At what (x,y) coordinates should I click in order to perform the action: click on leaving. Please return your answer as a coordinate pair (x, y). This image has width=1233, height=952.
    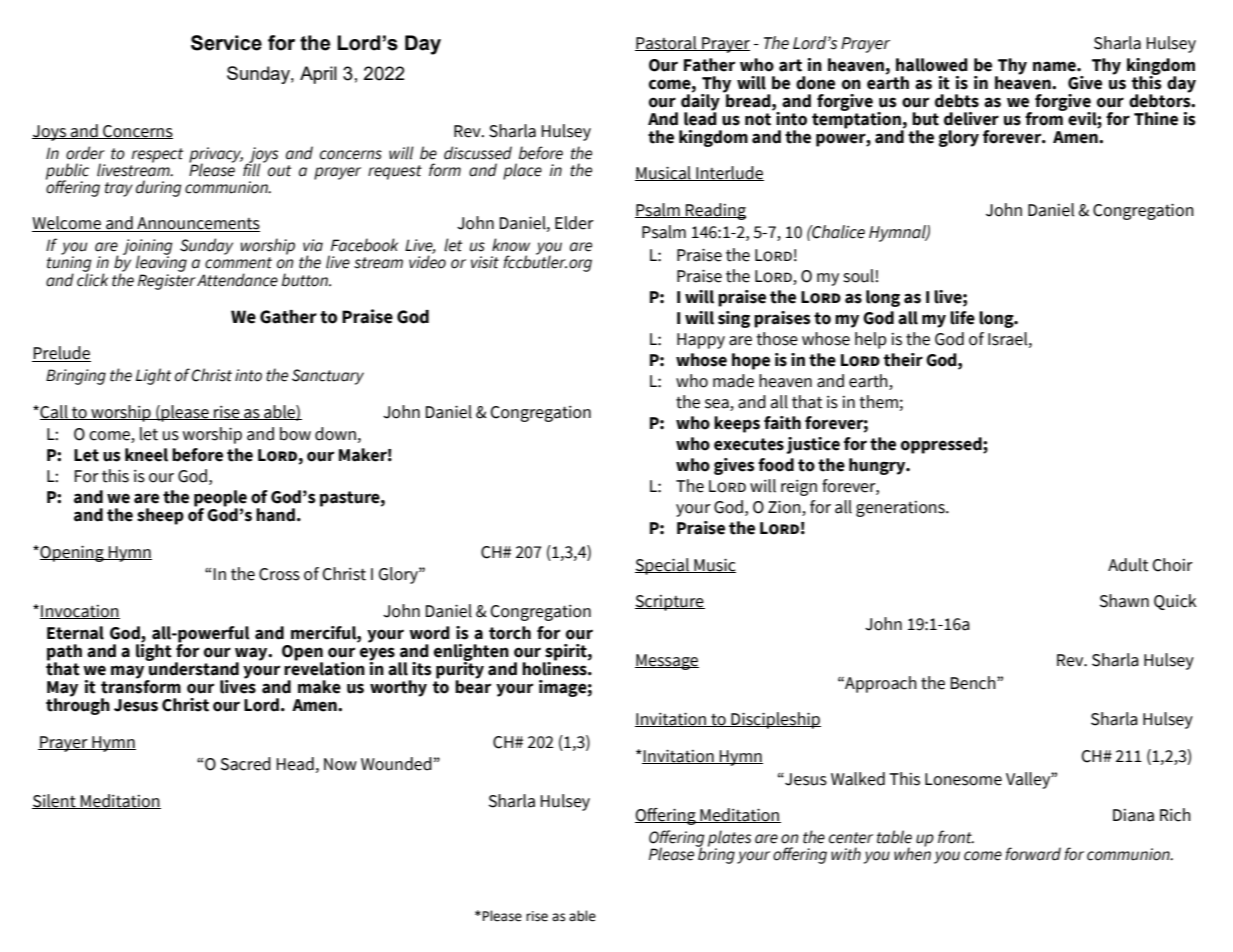
    Looking at the image, I should click on (161, 264).
